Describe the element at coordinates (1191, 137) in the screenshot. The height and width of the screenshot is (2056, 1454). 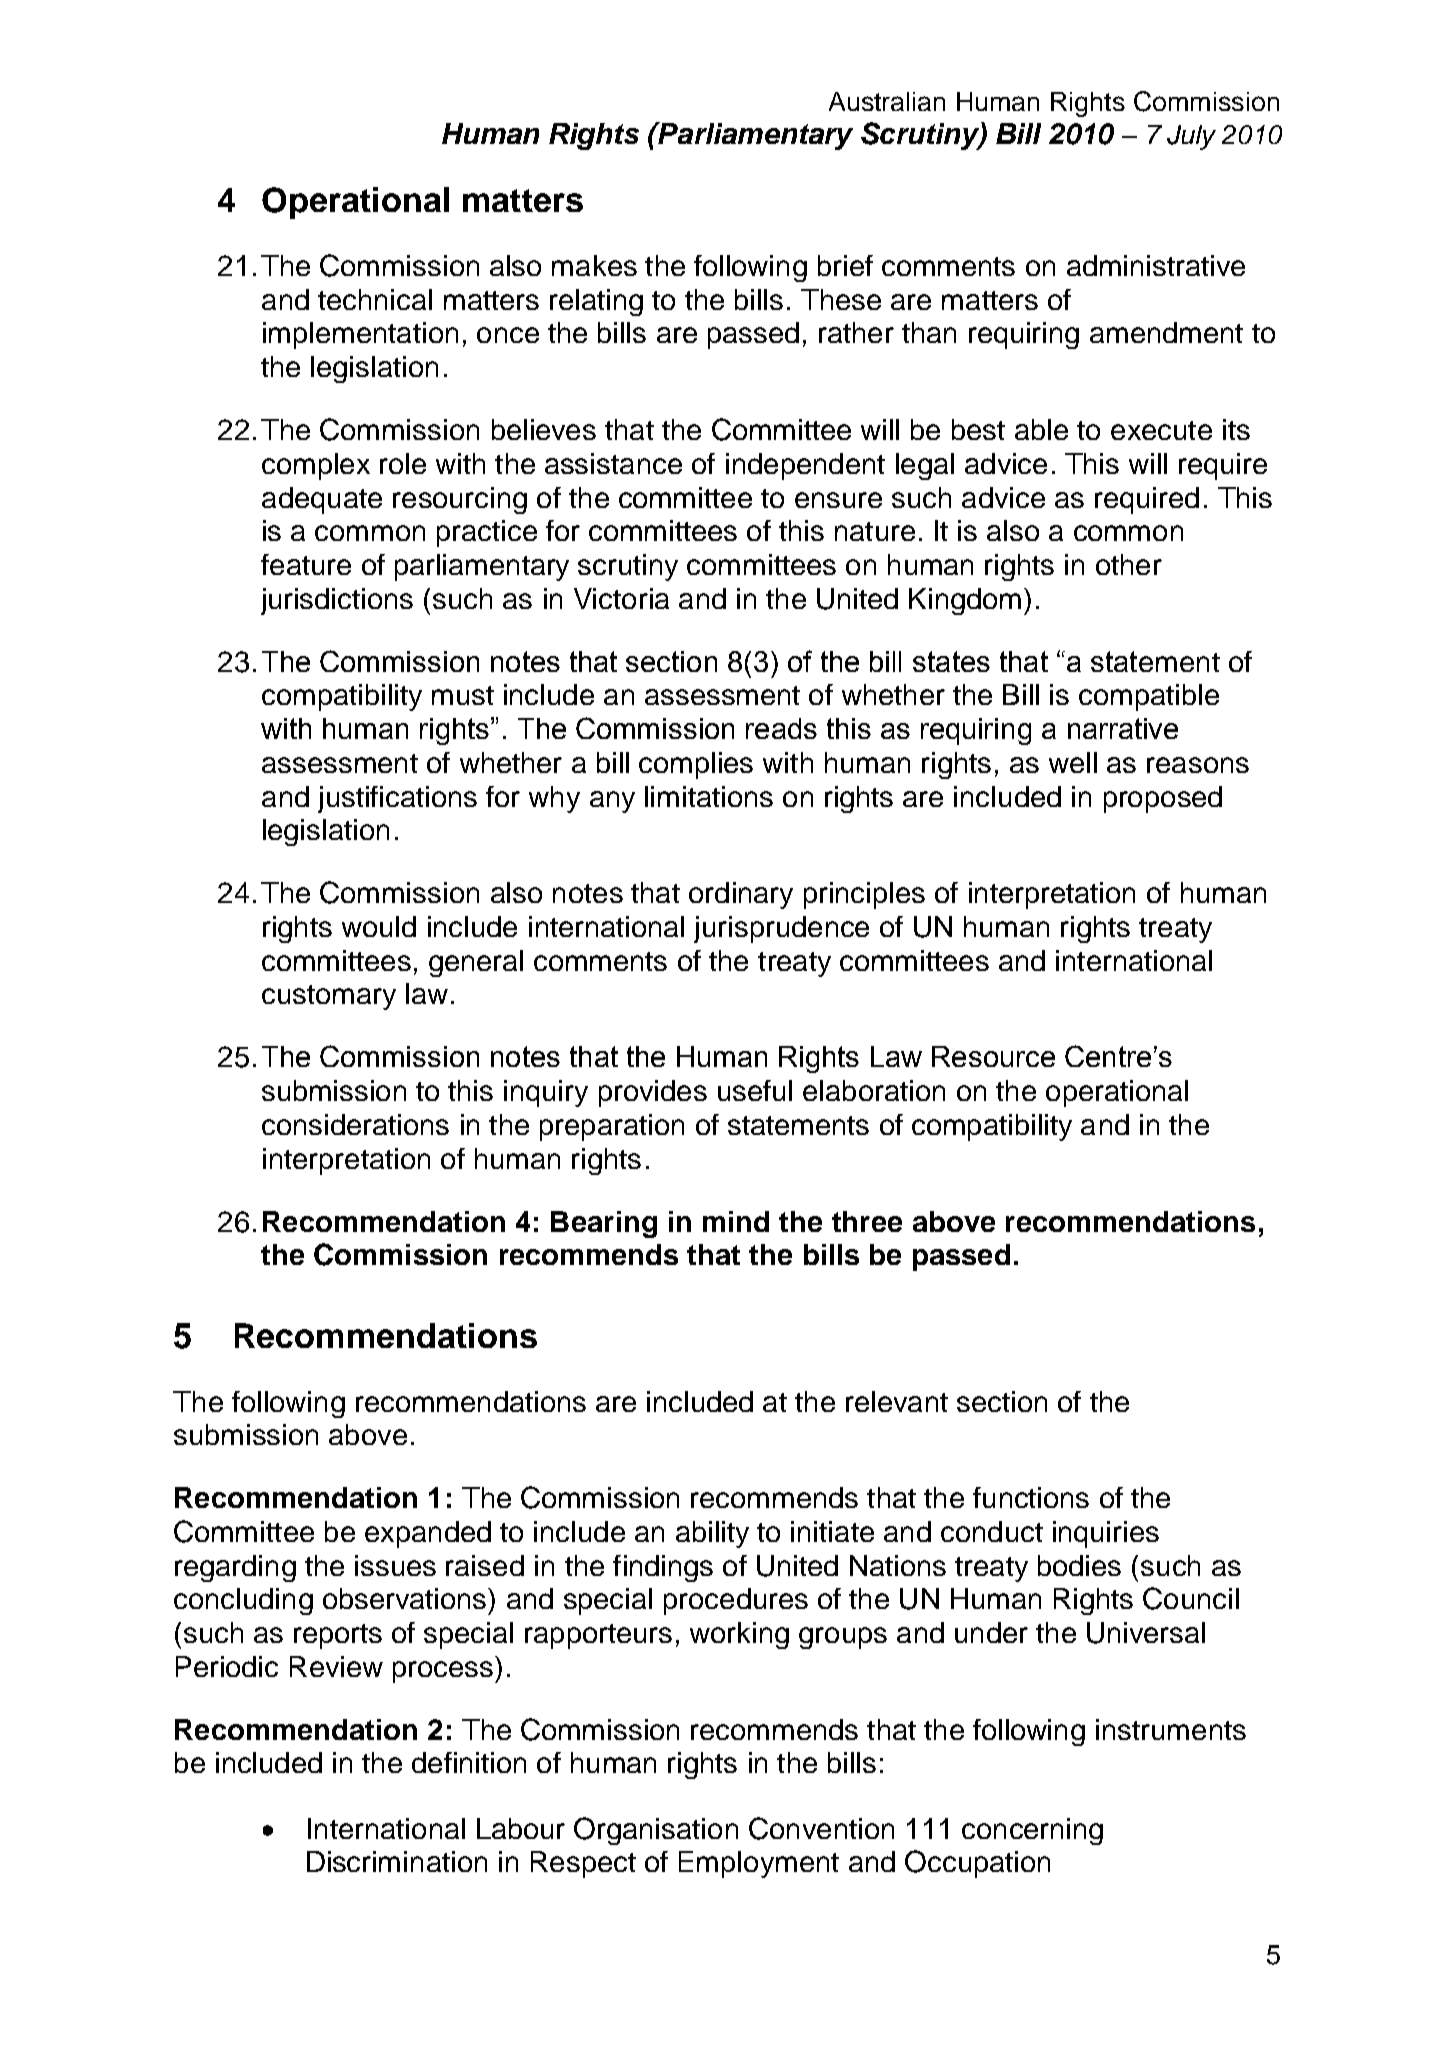
I see `July` at that location.
